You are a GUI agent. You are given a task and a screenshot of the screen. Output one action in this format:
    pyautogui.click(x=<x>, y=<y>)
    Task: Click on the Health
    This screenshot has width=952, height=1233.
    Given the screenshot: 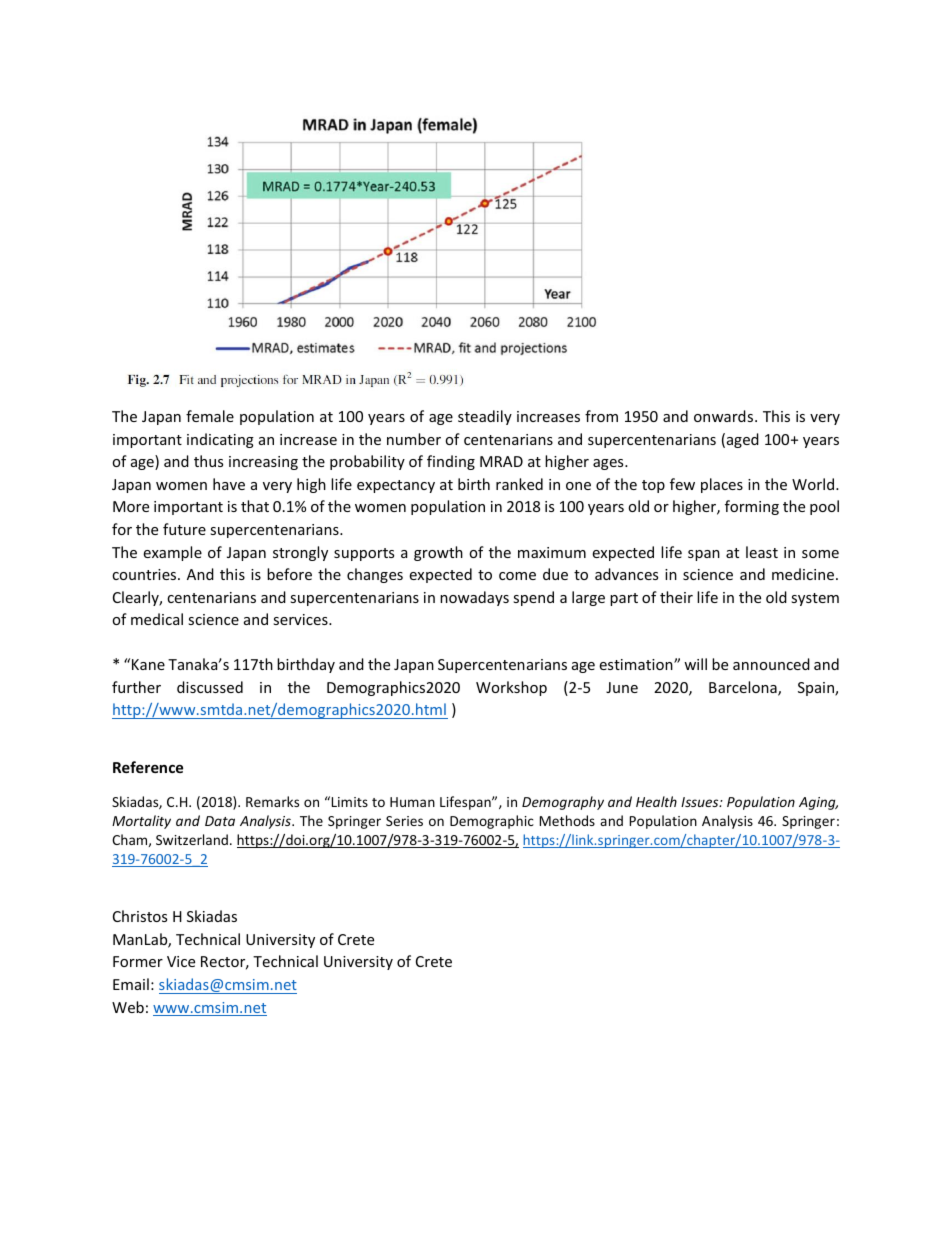 What is the action you would take?
    pyautogui.click(x=656, y=801)
